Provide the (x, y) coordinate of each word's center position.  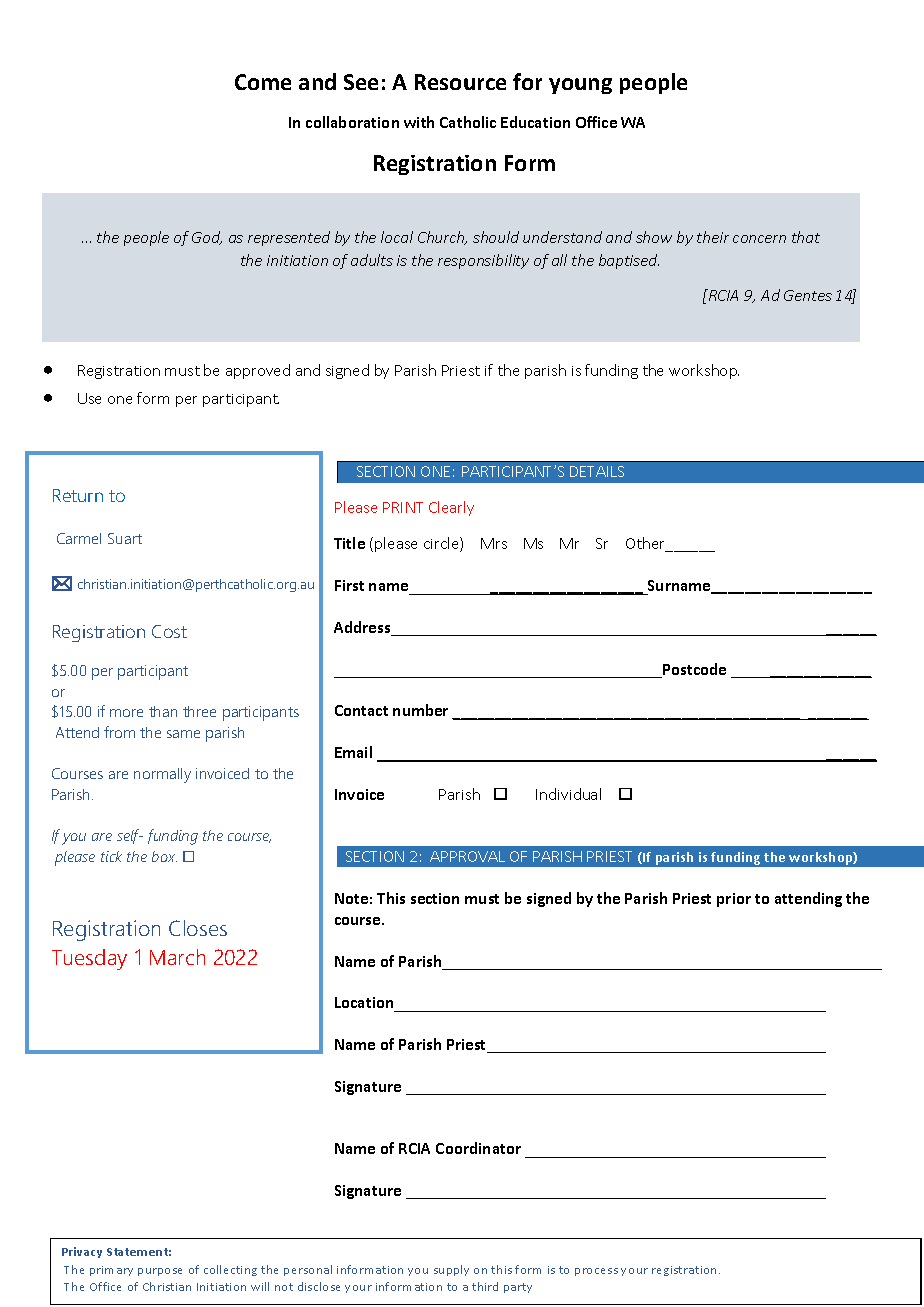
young (580, 86)
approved (258, 371)
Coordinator (478, 1148)
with (419, 122)
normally (162, 775)
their (713, 237)
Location (364, 1002)
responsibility (483, 261)
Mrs (494, 543)
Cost (169, 631)
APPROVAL (467, 856)
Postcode (693, 670)
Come (263, 82)
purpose (160, 1272)
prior (734, 900)
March (177, 957)
